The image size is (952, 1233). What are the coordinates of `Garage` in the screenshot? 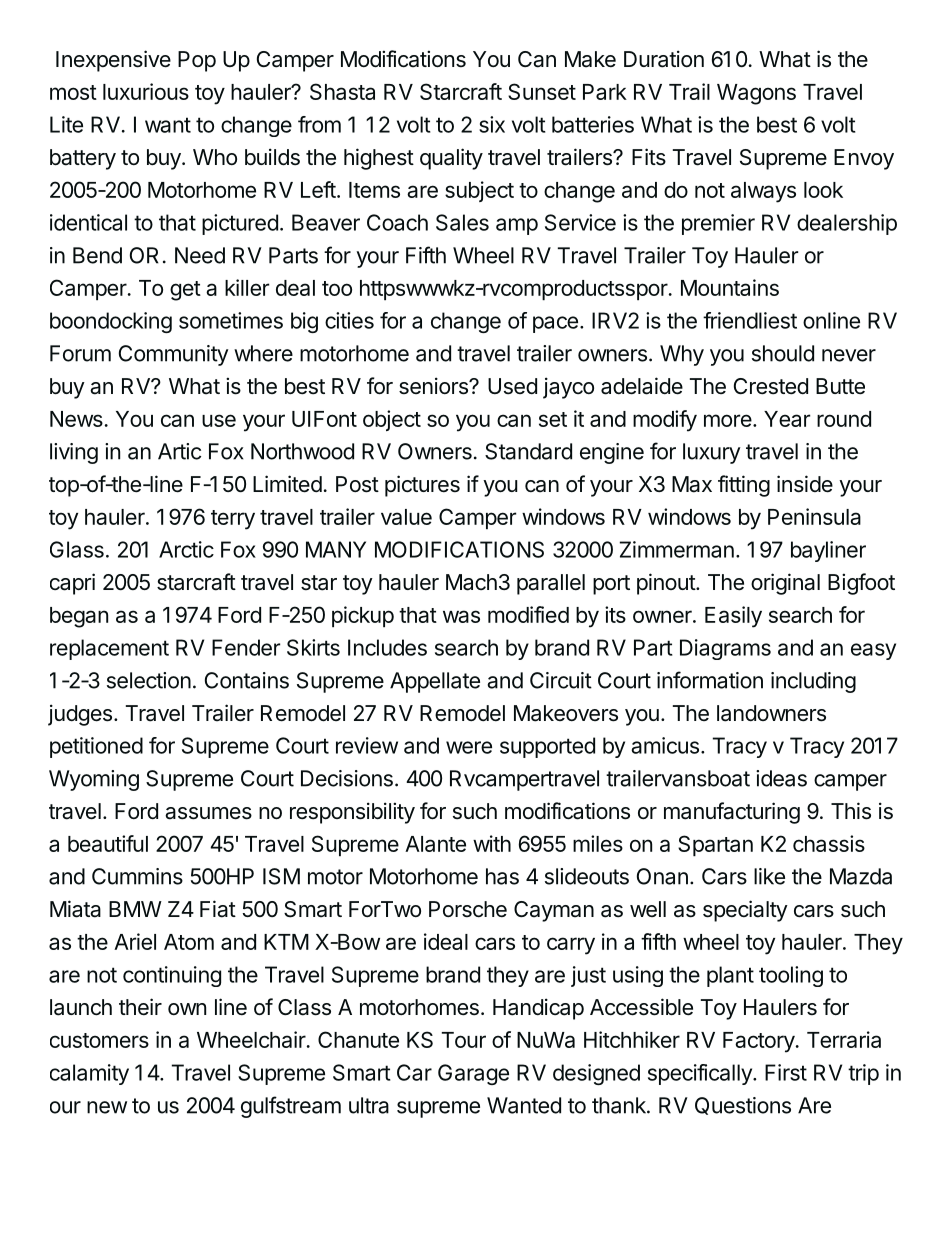 It's located at (473, 1074).
